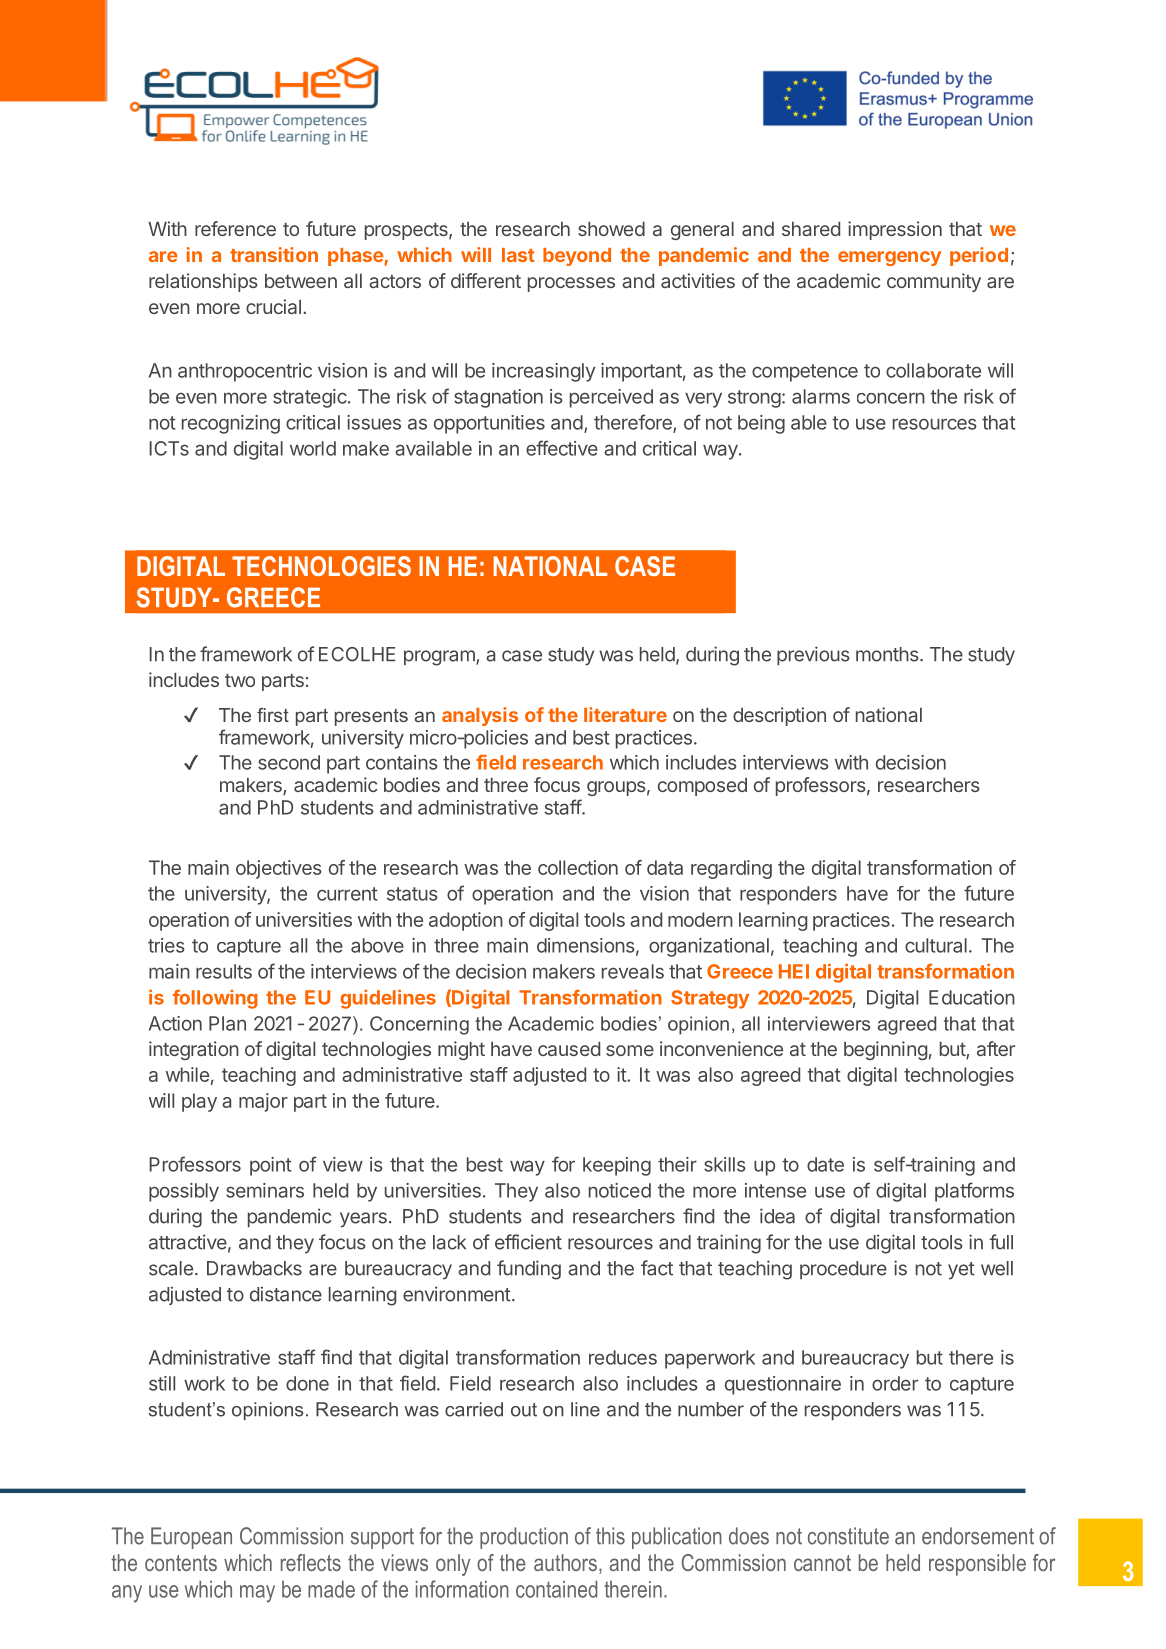 This screenshot has height=1649, width=1166. Describe the element at coordinates (203, 282) in the screenshot. I see `relationships` at that location.
